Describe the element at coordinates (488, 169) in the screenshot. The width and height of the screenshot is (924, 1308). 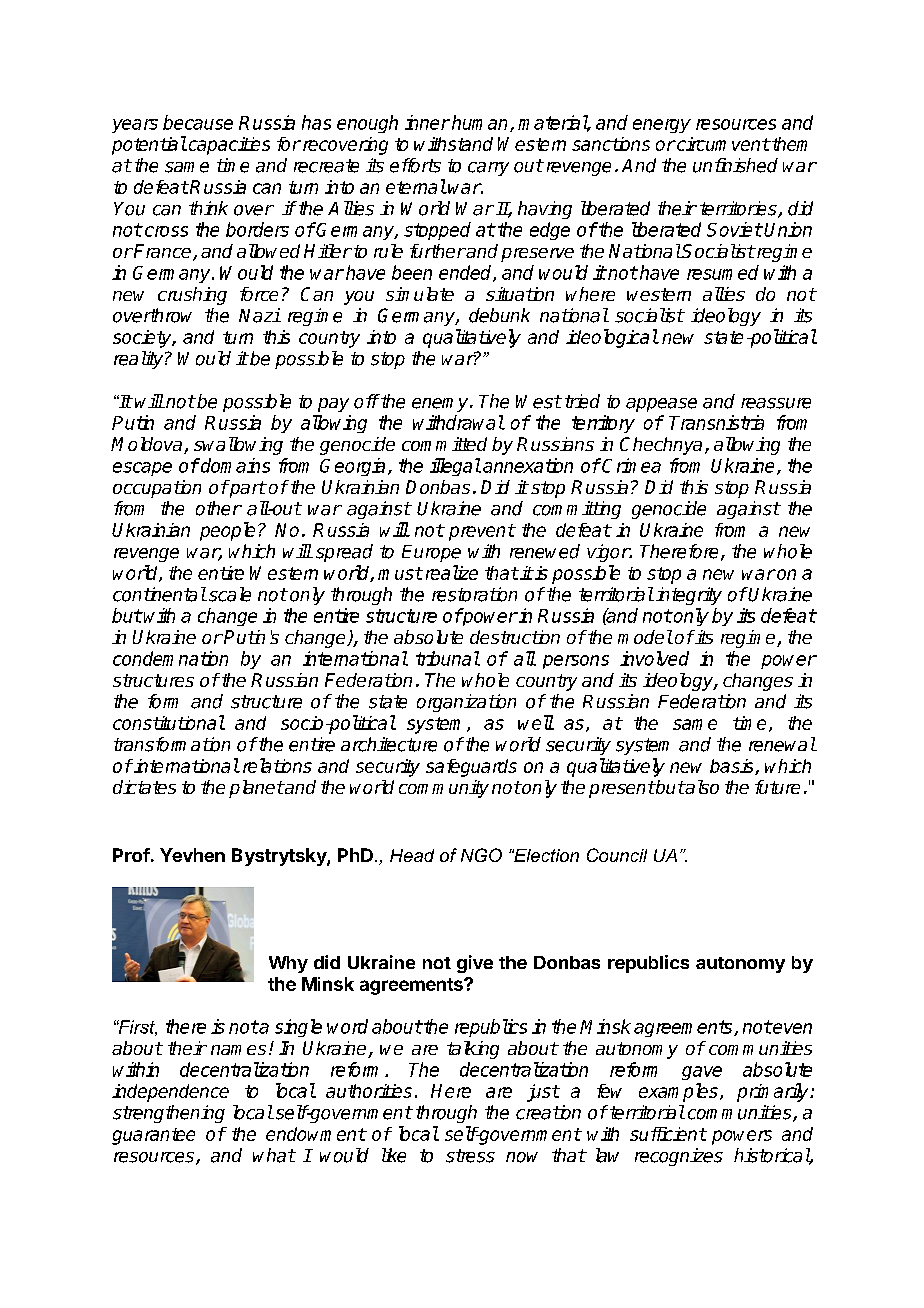
I see `carry` at that location.
